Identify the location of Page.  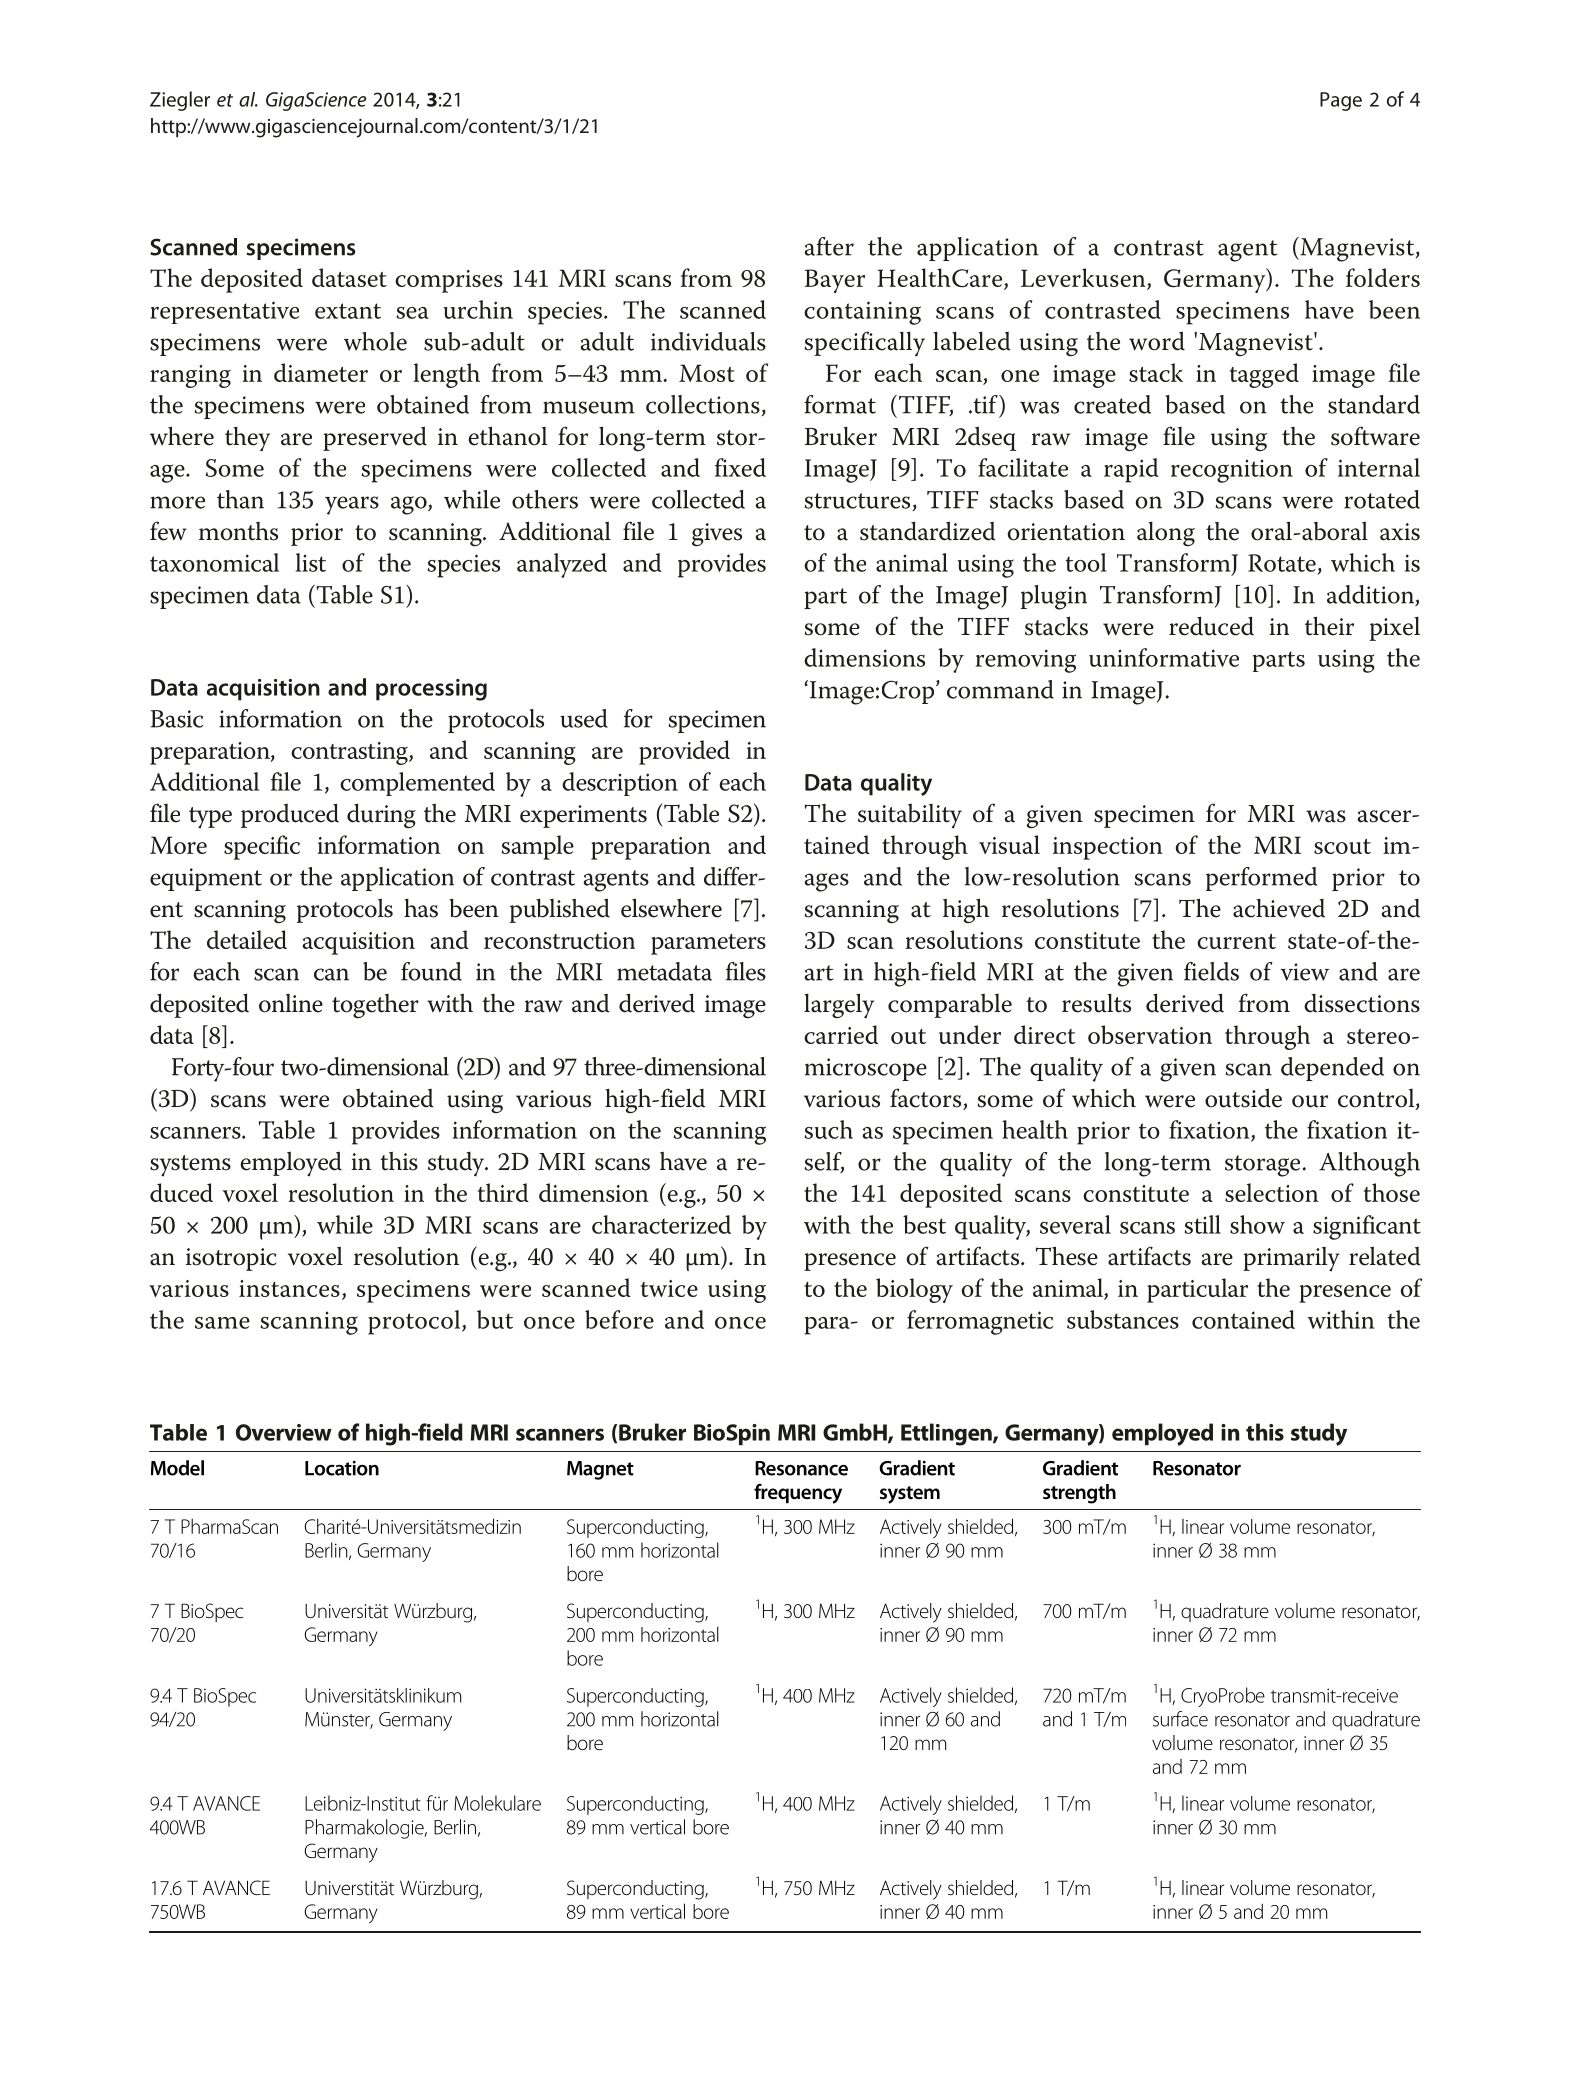
(1341, 101).
